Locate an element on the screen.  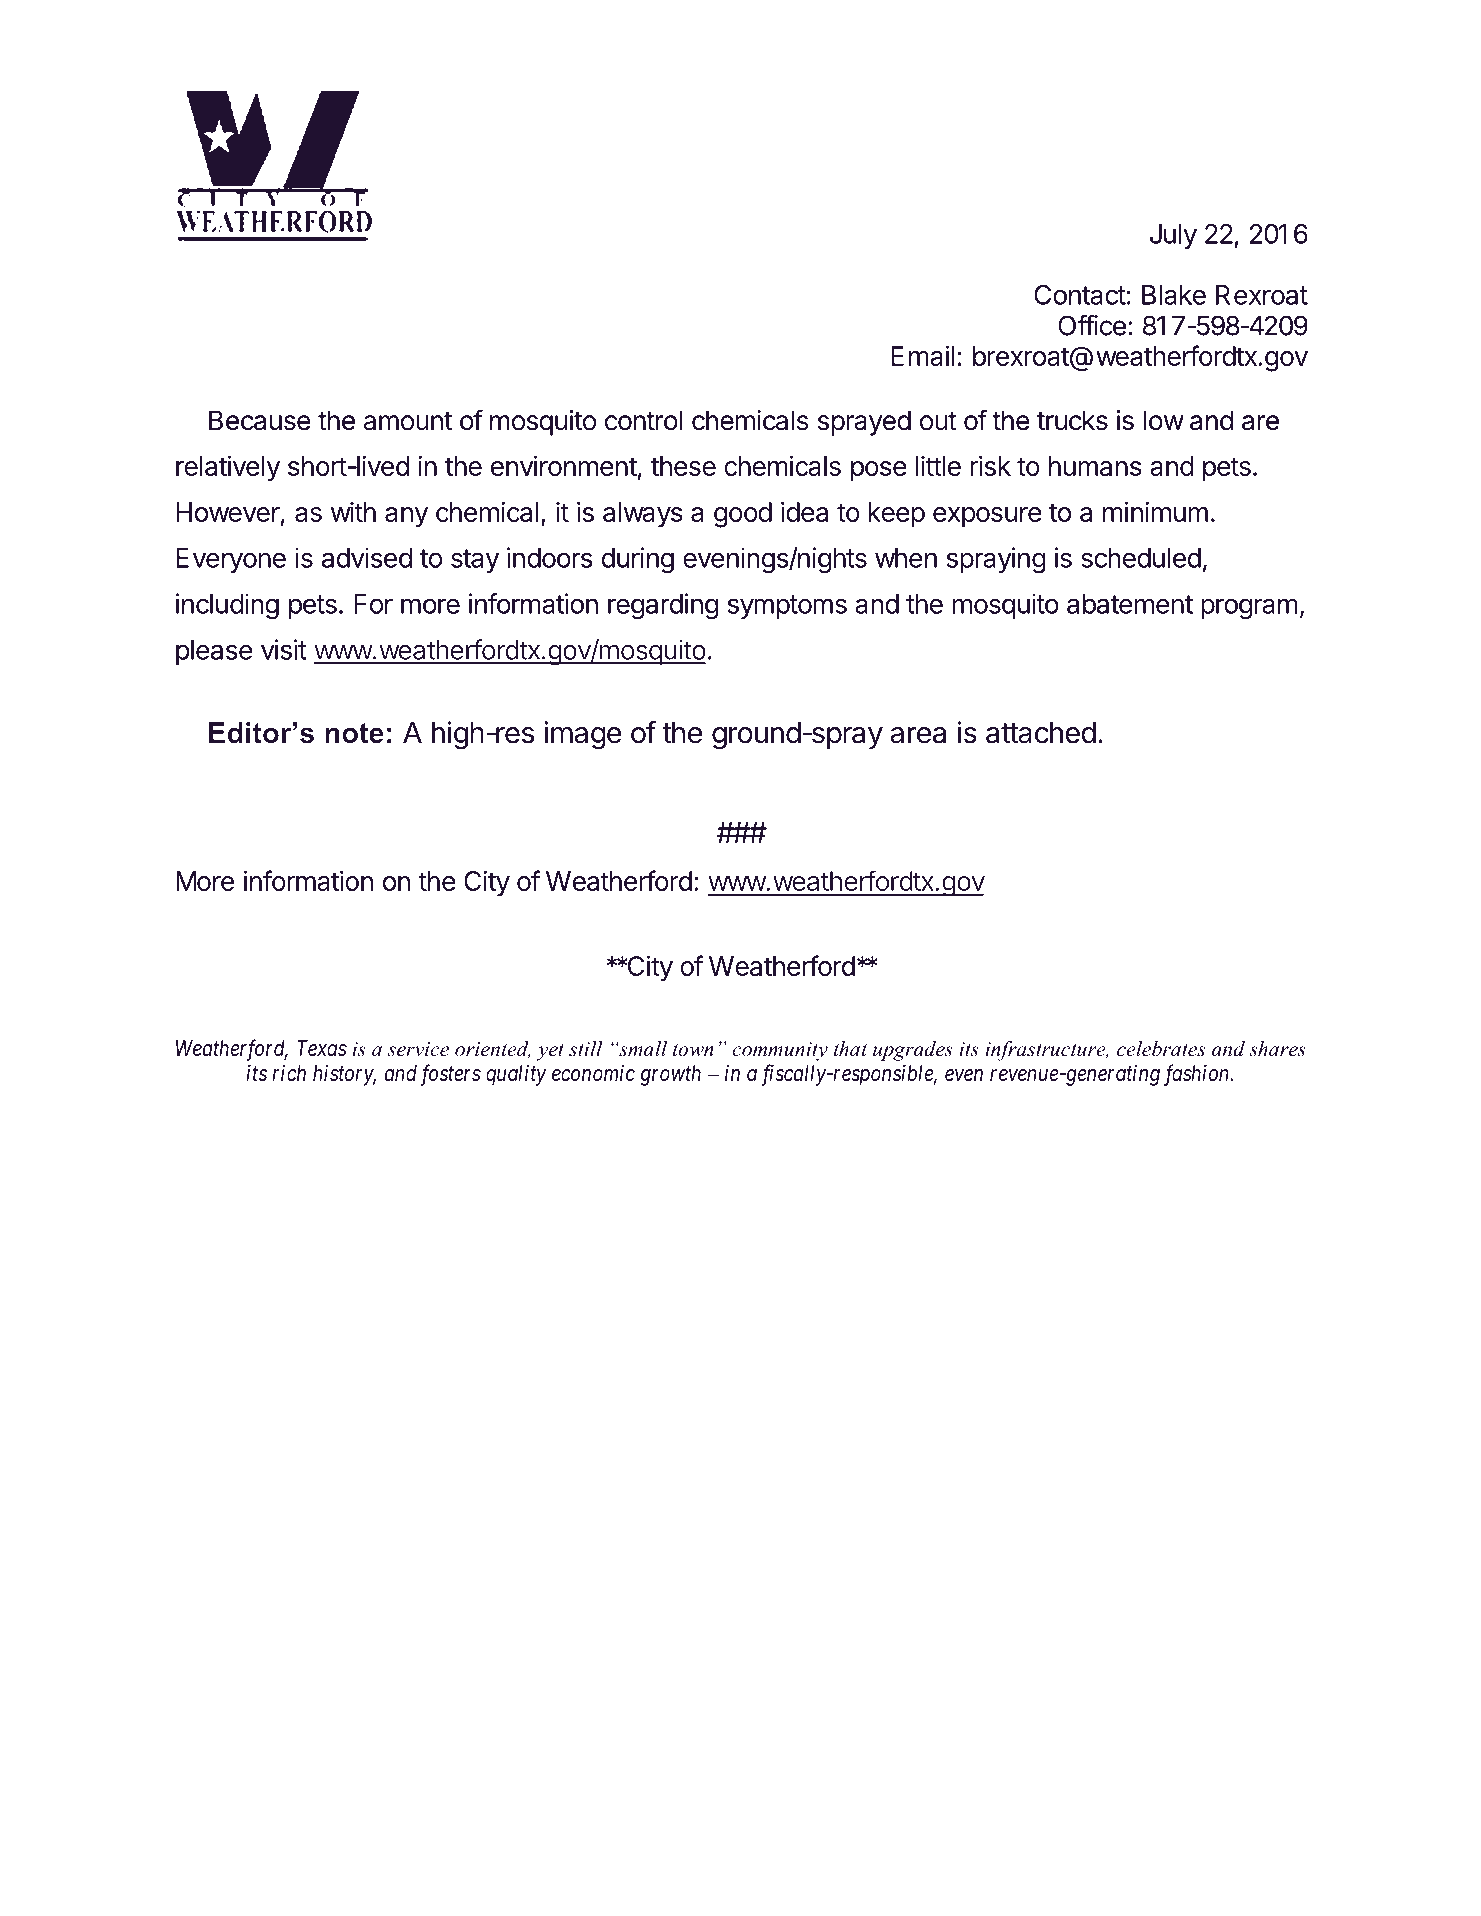
abatement is located at coordinates (1130, 604).
